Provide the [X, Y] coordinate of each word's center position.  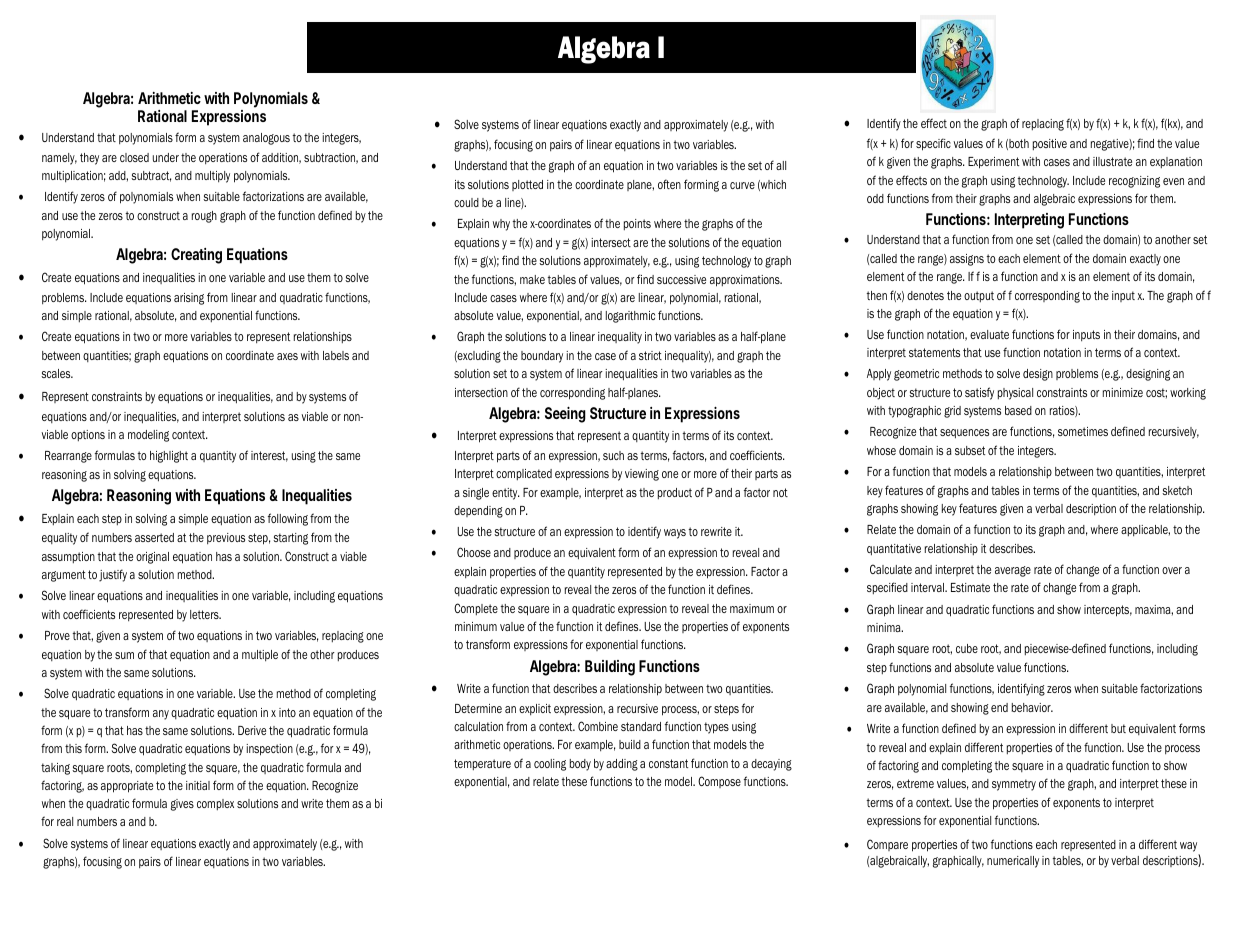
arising [189, 299]
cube [967, 648]
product [675, 493]
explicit [535, 709]
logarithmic [630, 317]
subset [970, 450]
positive [1050, 144]
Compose [719, 782]
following [288, 519]
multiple [260, 655]
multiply [212, 177]
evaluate [989, 334]
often [669, 184]
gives [182, 805]
